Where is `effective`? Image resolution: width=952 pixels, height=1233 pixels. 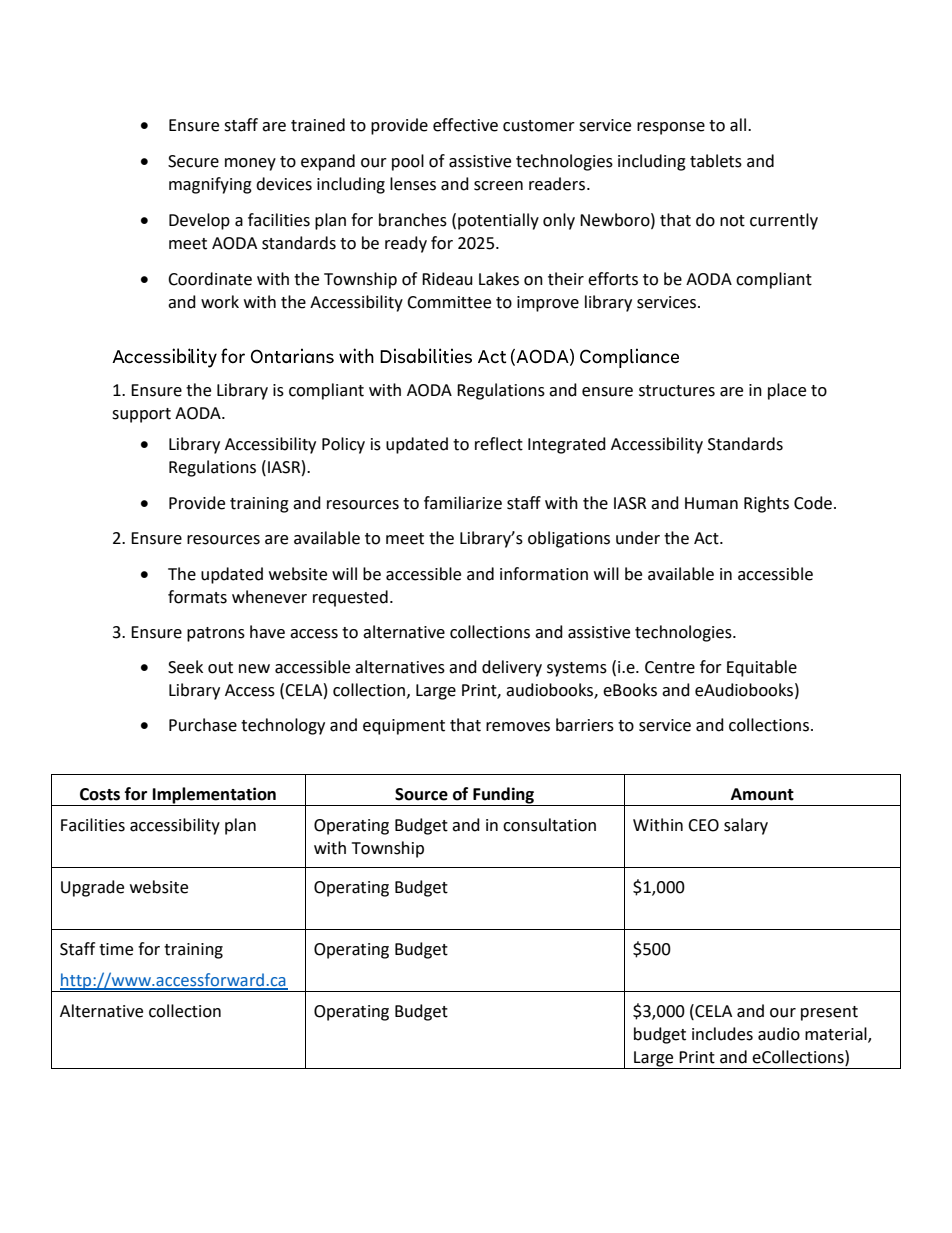 effective is located at coordinates (465, 125).
